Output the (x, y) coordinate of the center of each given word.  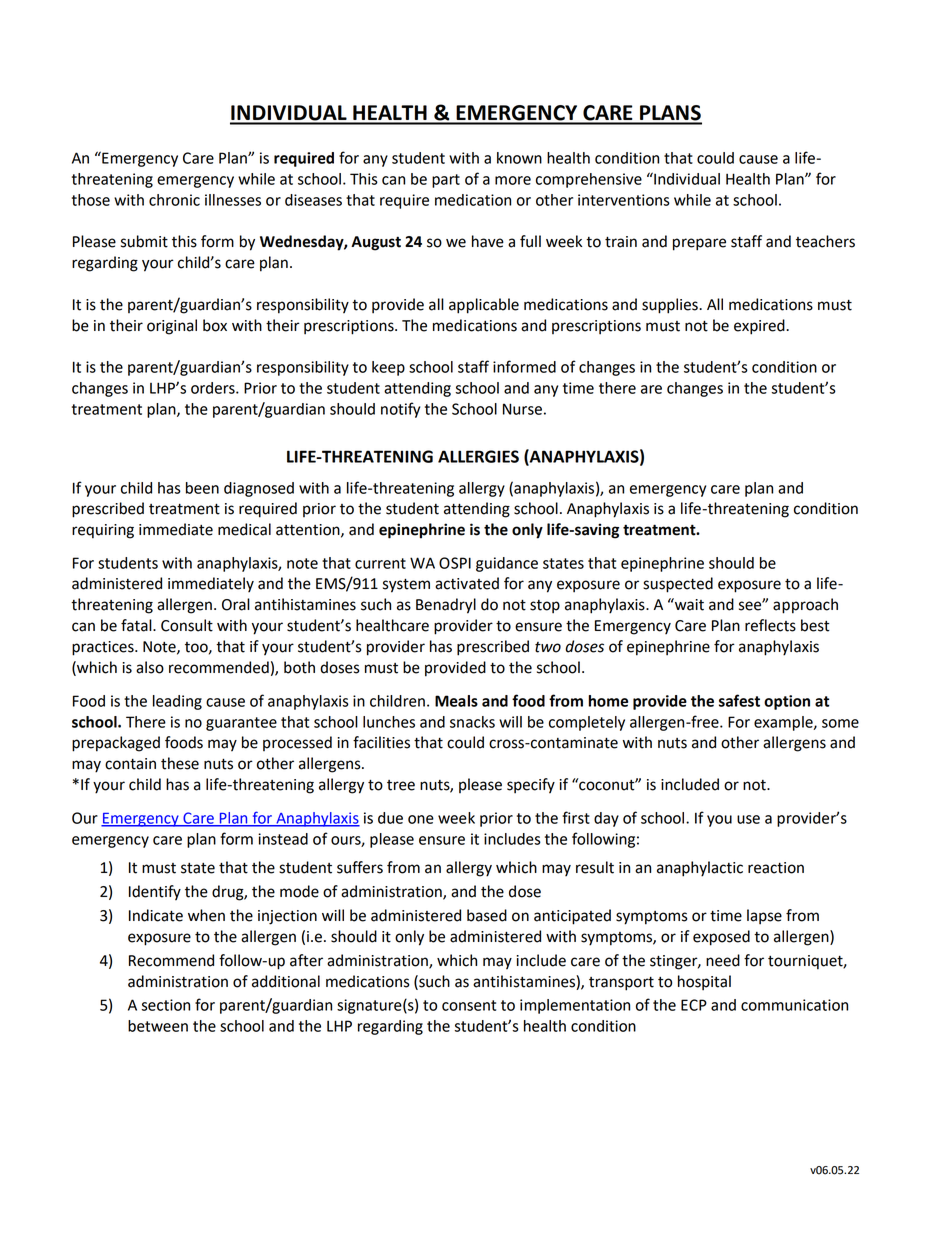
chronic (174, 200)
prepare (699, 244)
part (446, 181)
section (165, 1005)
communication (794, 1005)
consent (469, 1005)
